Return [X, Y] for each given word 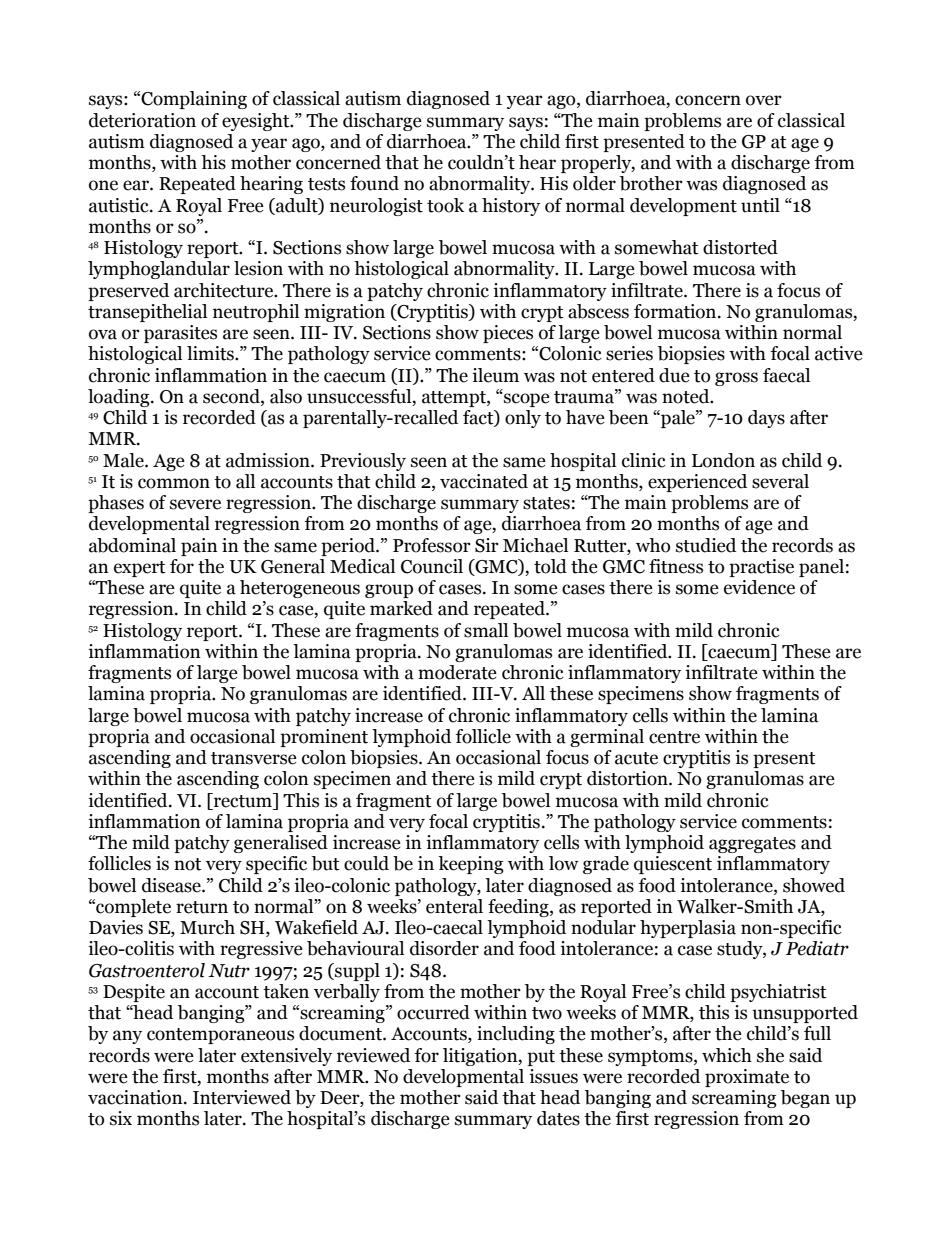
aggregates [752, 845]
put [541, 1058]
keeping [471, 865]
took [445, 205]
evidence [759, 587]
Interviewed [242, 1097]
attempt [455, 399]
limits [211, 353]
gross [736, 379]
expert [140, 569]
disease [172, 885]
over [764, 100]
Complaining [193, 100]
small [486, 630]
